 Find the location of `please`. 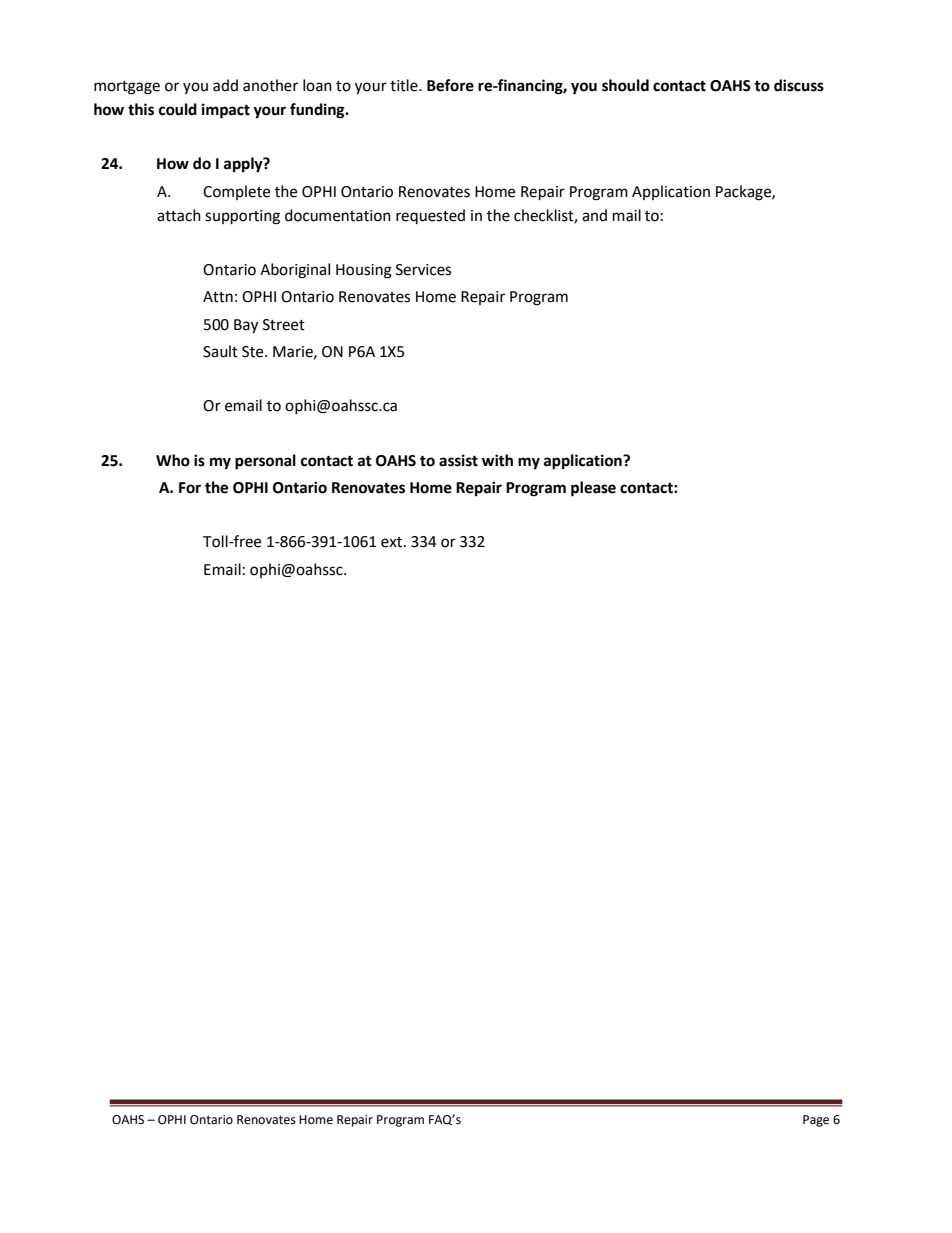

please is located at coordinates (593, 489).
